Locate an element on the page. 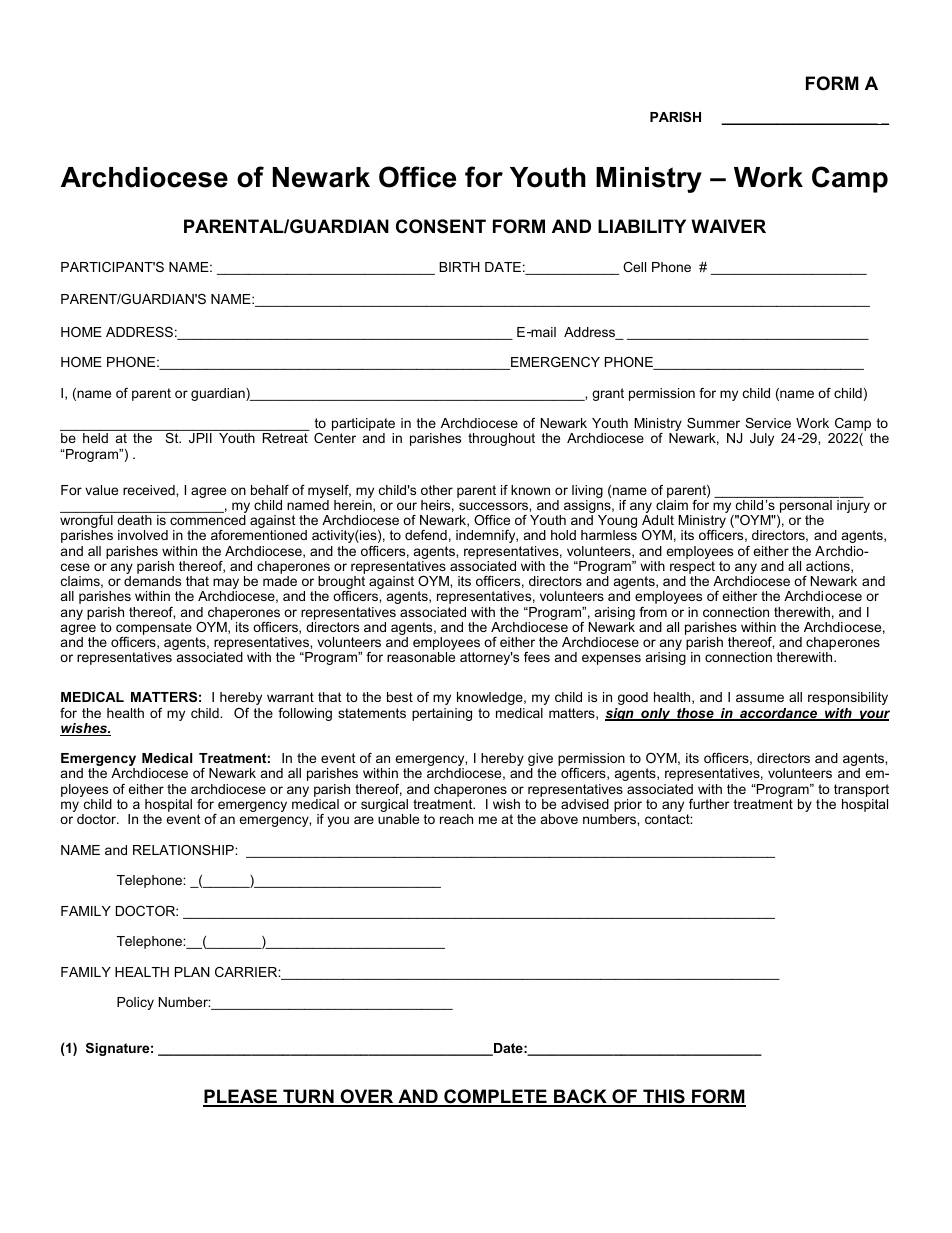 The height and width of the page is (1233, 952). BIRTH is located at coordinates (459, 267).
